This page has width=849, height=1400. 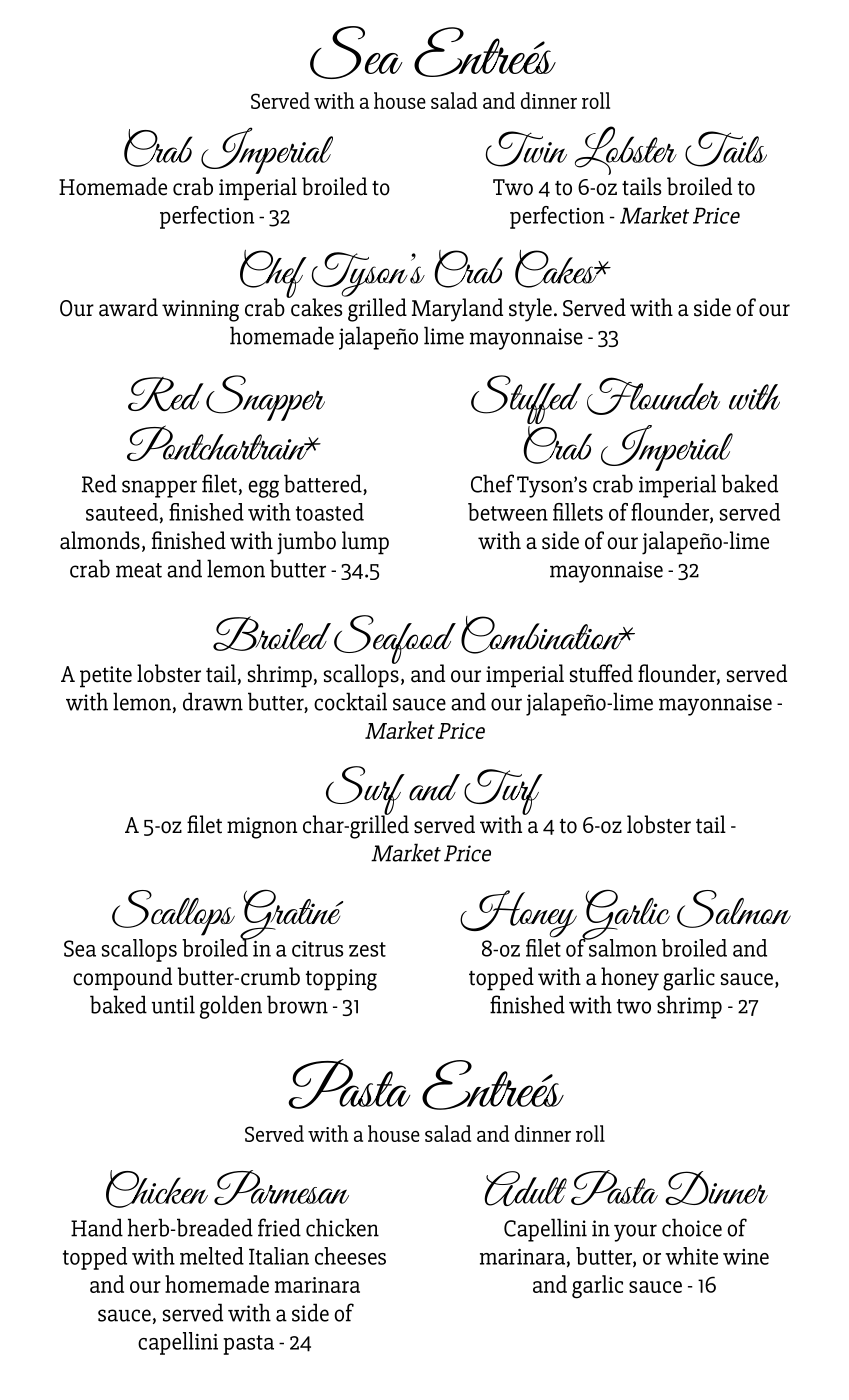 I want to click on Turf, so click(x=503, y=793).
